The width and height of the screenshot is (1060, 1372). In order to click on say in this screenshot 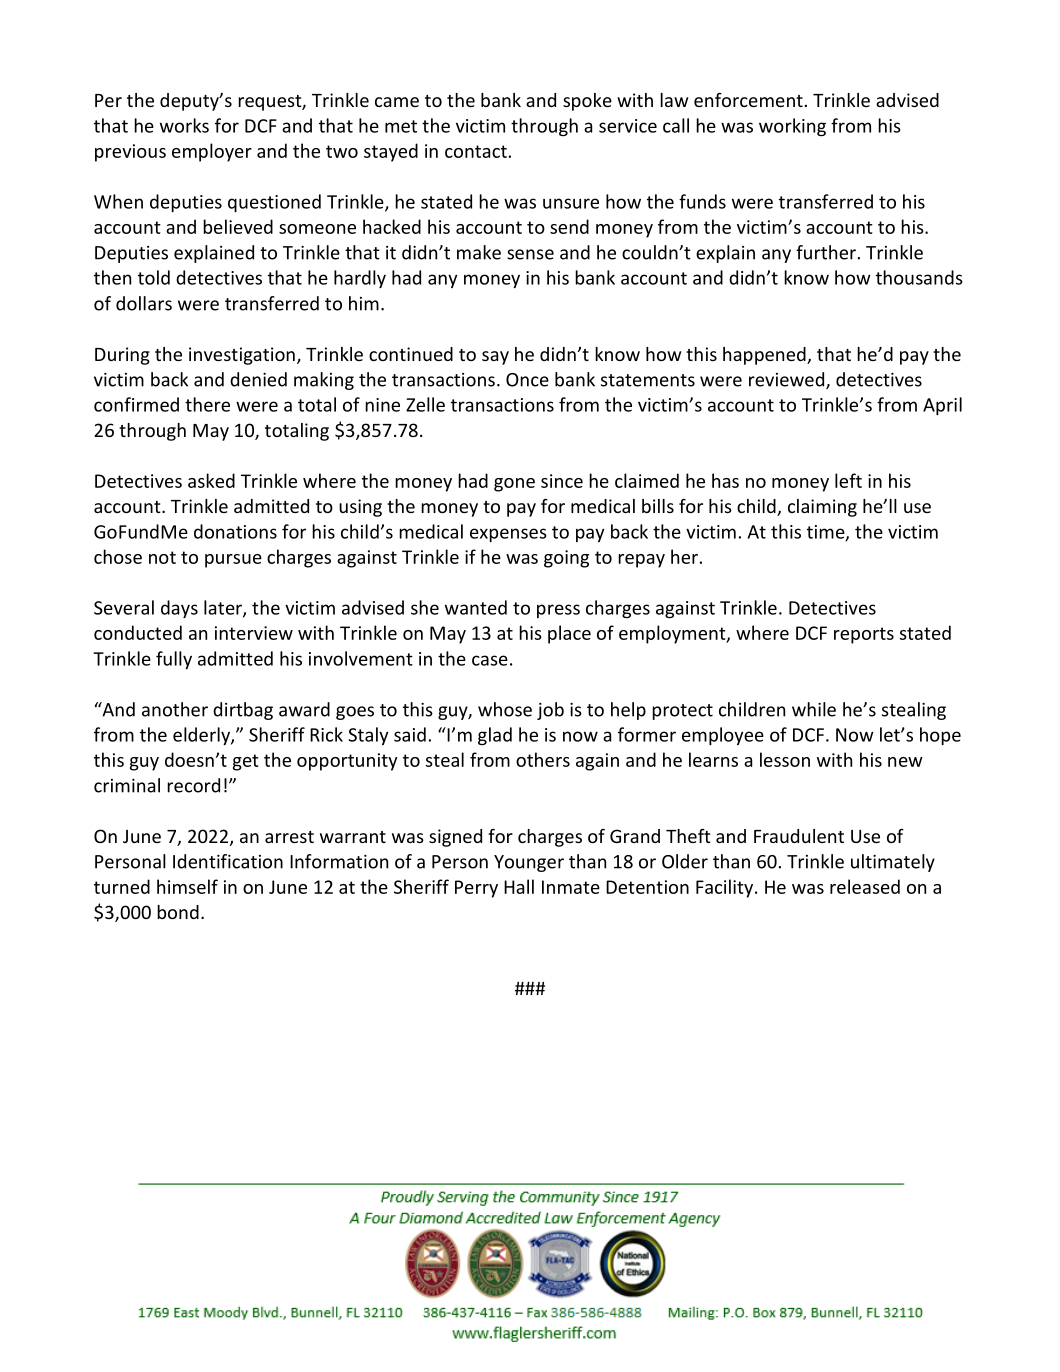, I will do `click(495, 358)`.
